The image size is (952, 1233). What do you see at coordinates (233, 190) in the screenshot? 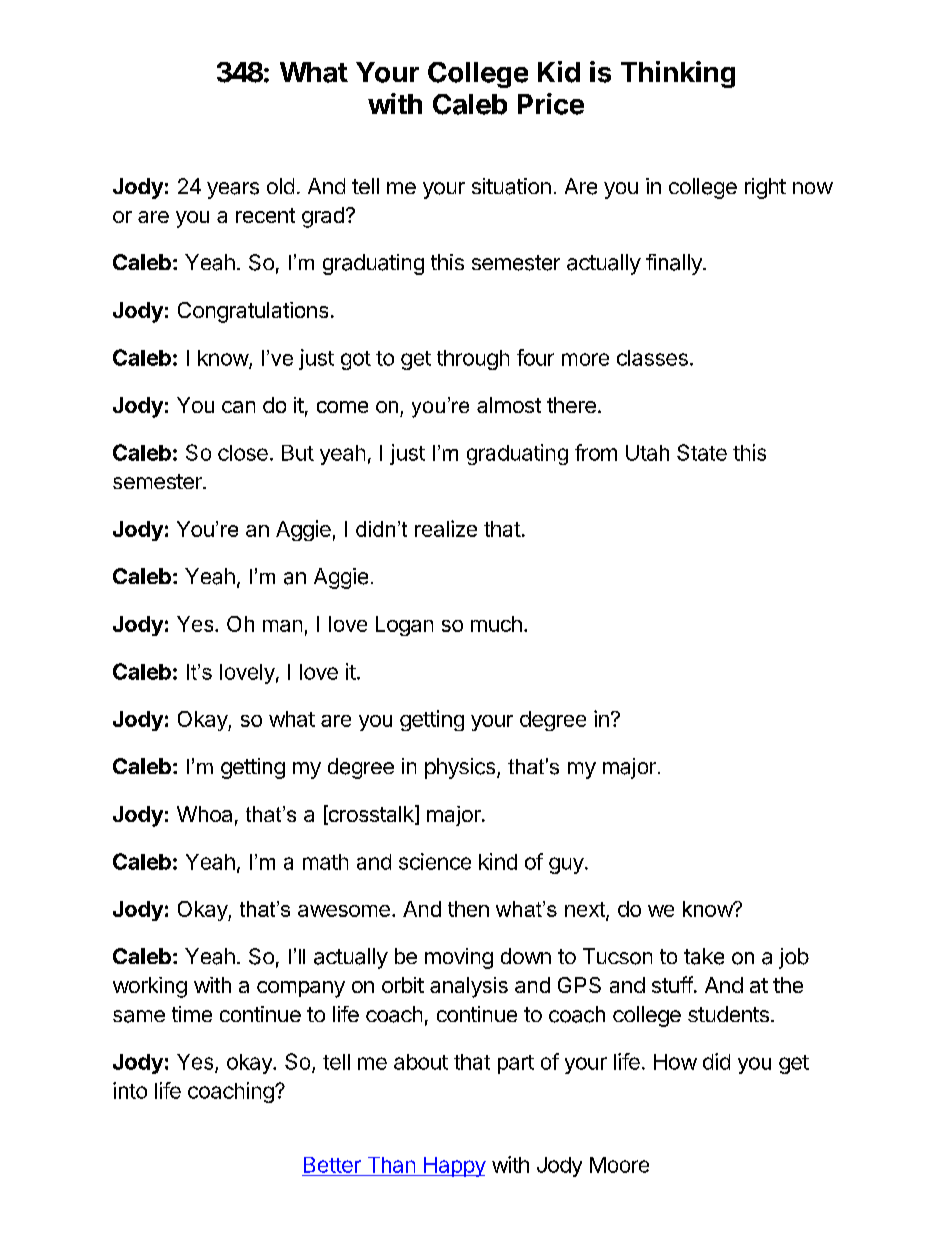
I see `years` at bounding box center [233, 190].
